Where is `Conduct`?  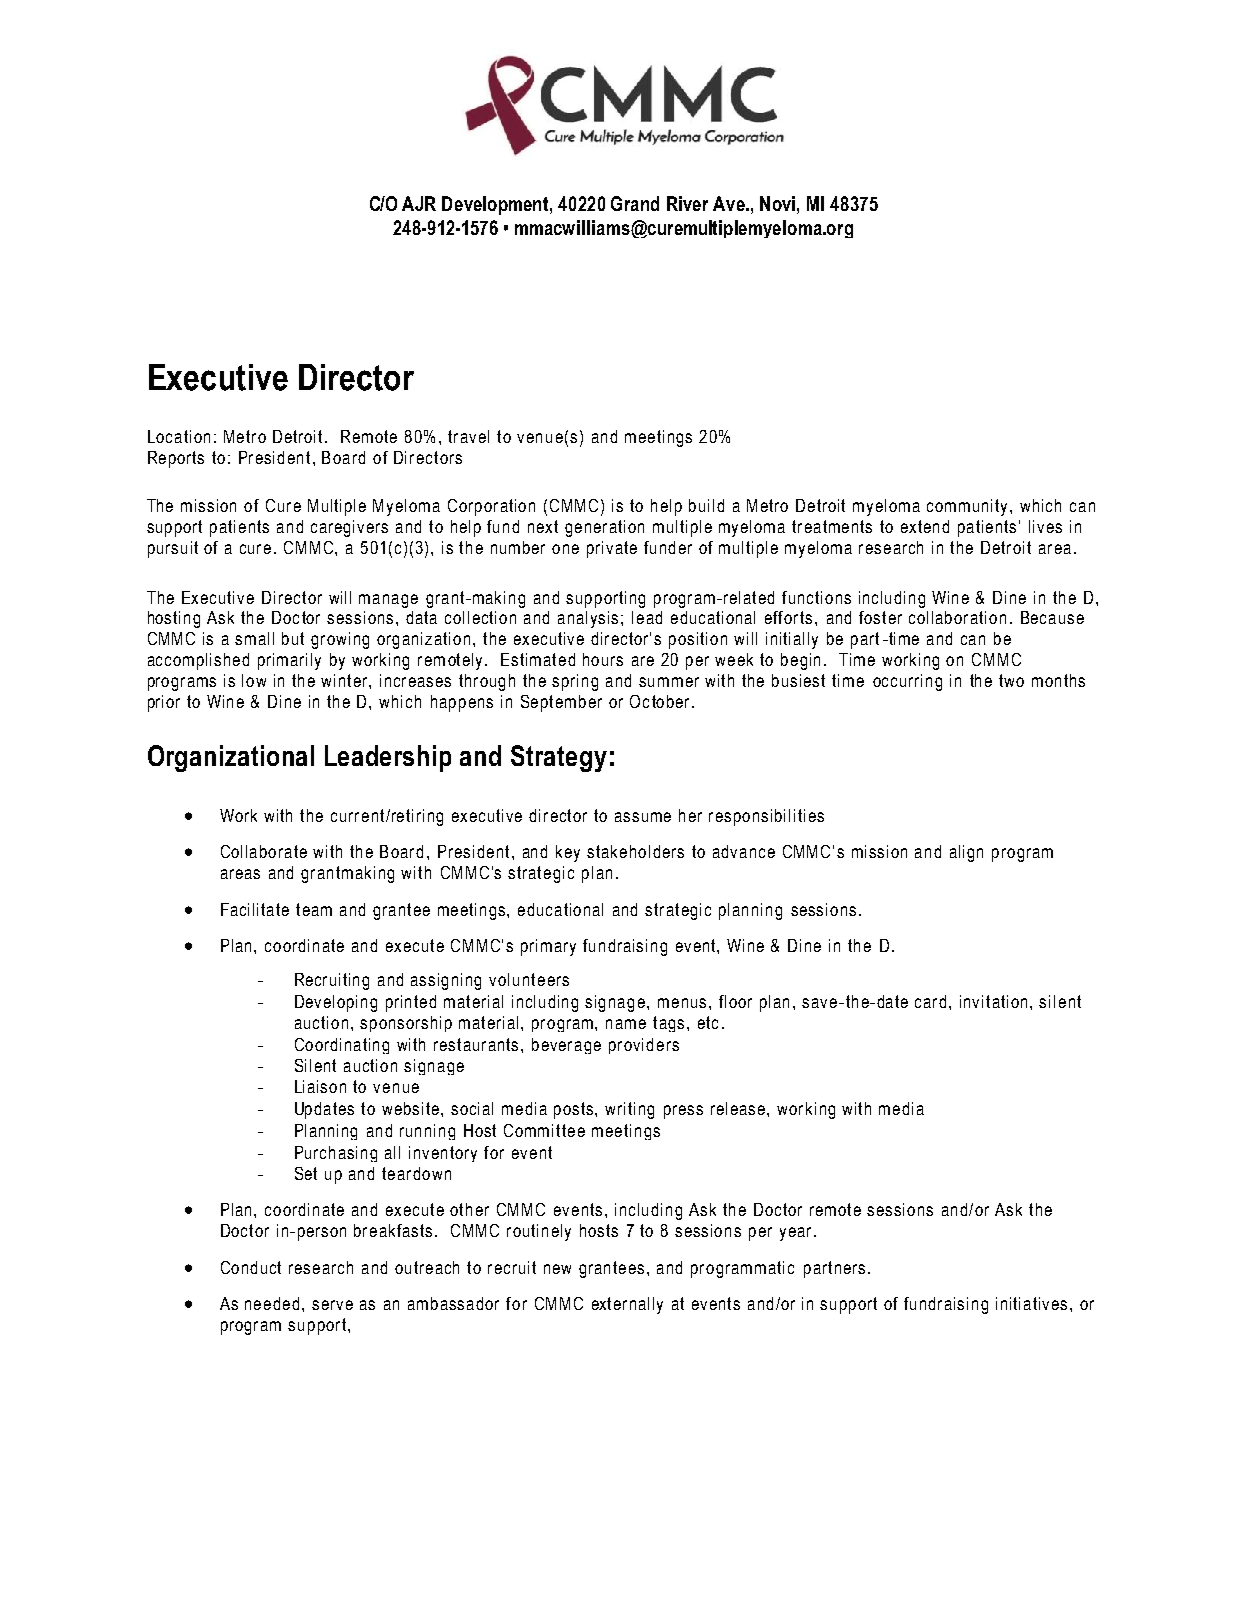
Conduct is located at coordinates (251, 1267).
